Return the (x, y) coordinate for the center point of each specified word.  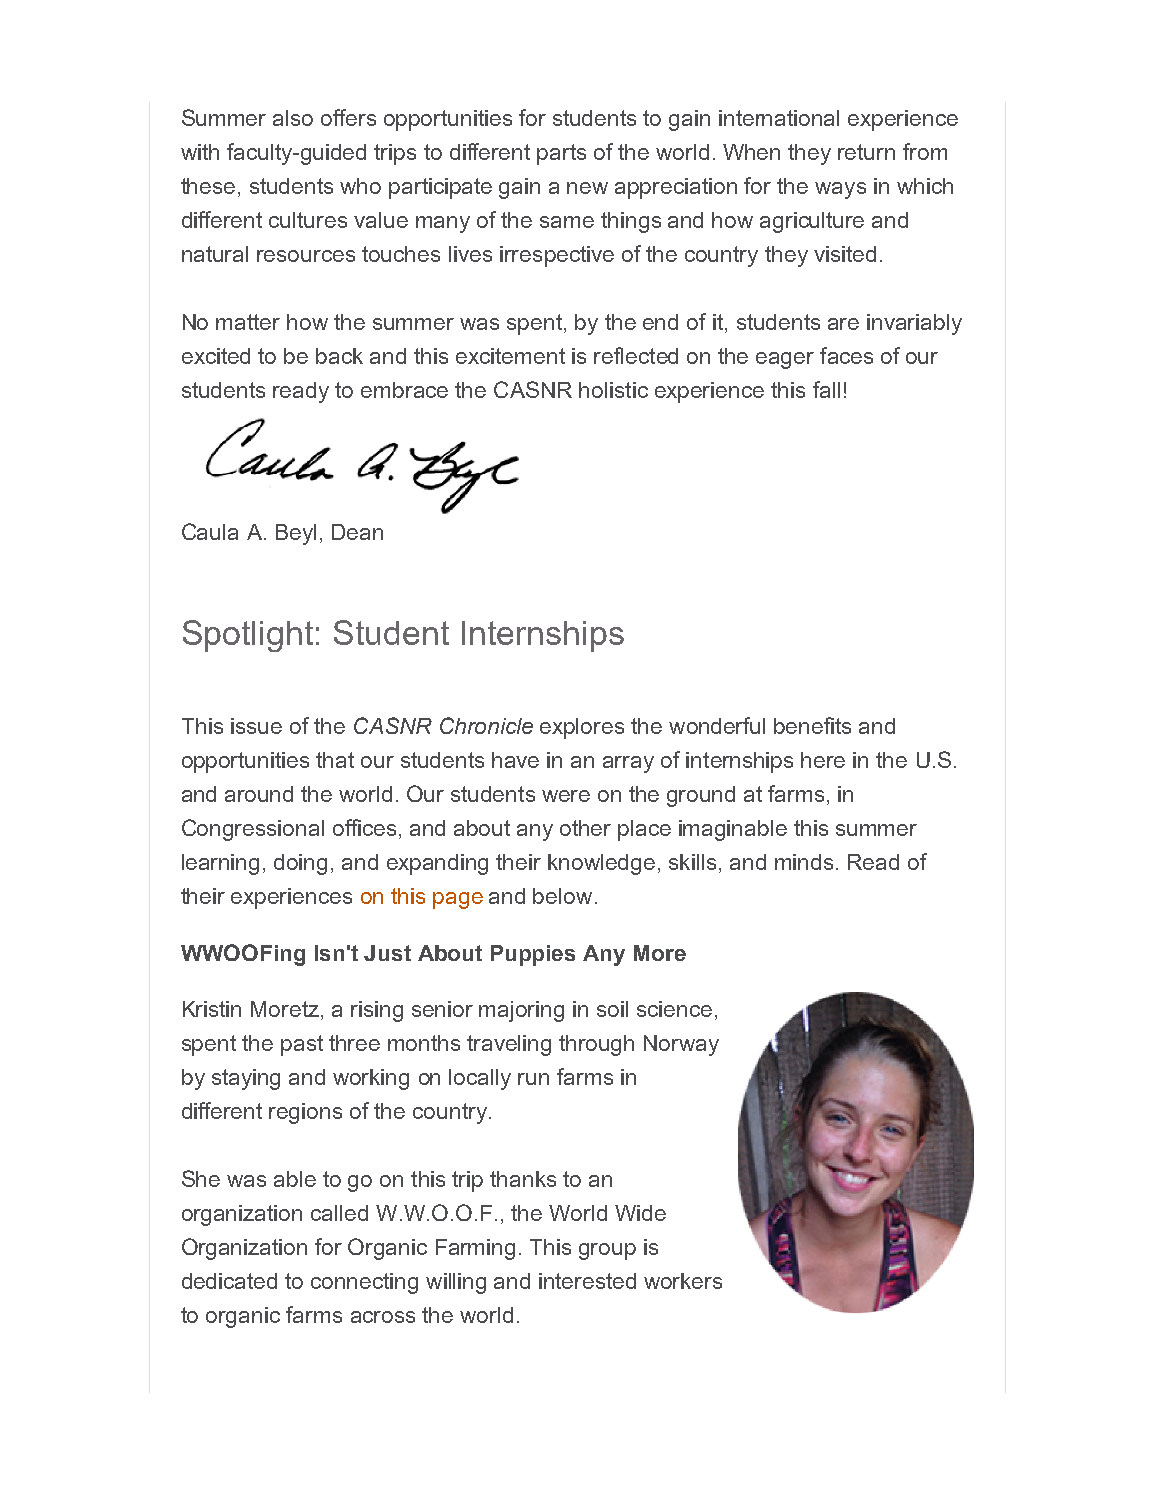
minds (804, 862)
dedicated (229, 1281)
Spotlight (248, 636)
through (596, 1045)
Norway (681, 1045)
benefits (812, 725)
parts (561, 154)
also (293, 118)
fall (826, 389)
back (339, 356)
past (302, 1045)
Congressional (253, 830)
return (866, 152)
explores (582, 728)
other (585, 828)
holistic (613, 390)
